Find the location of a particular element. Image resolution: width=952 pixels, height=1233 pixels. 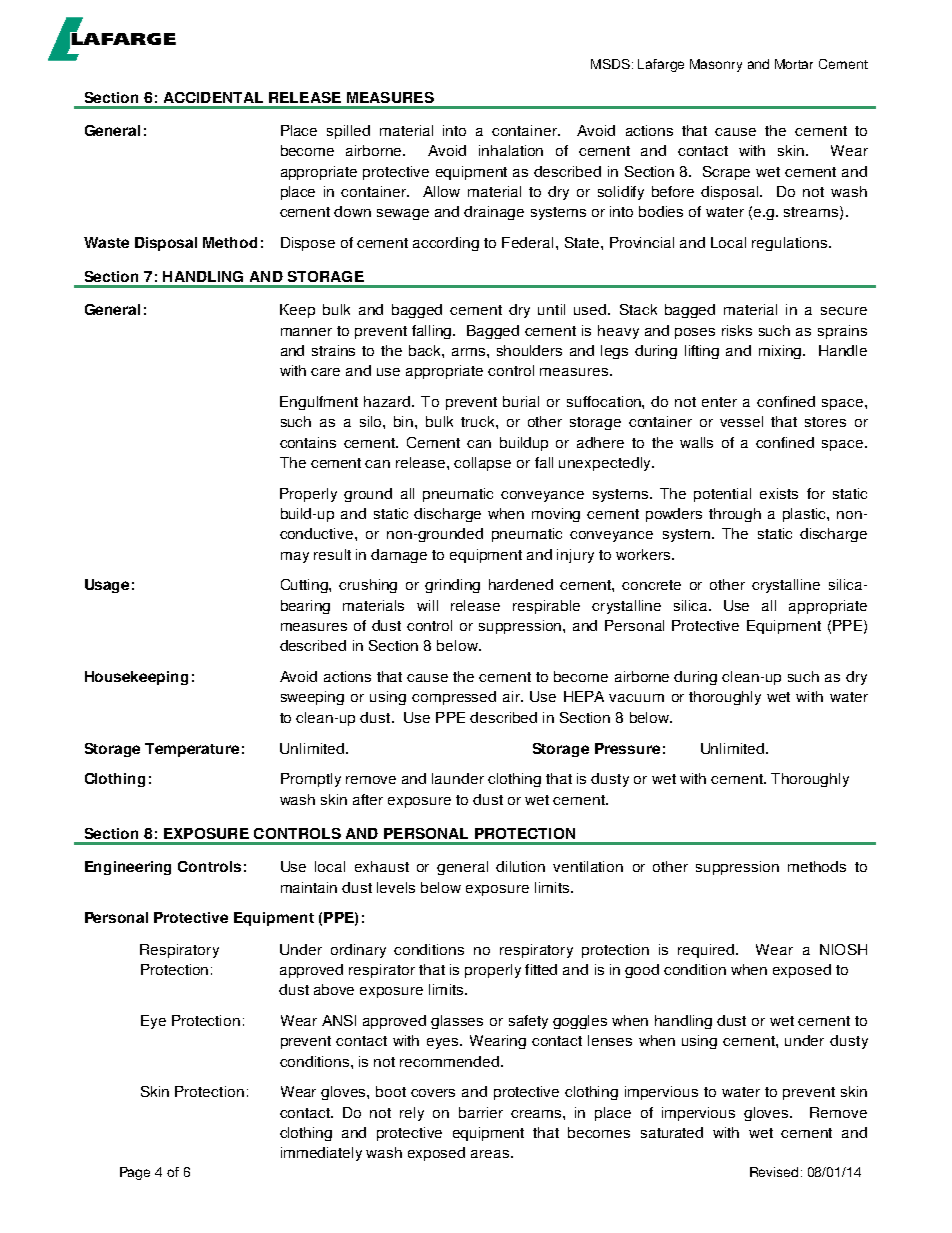

vessel is located at coordinates (741, 421).
